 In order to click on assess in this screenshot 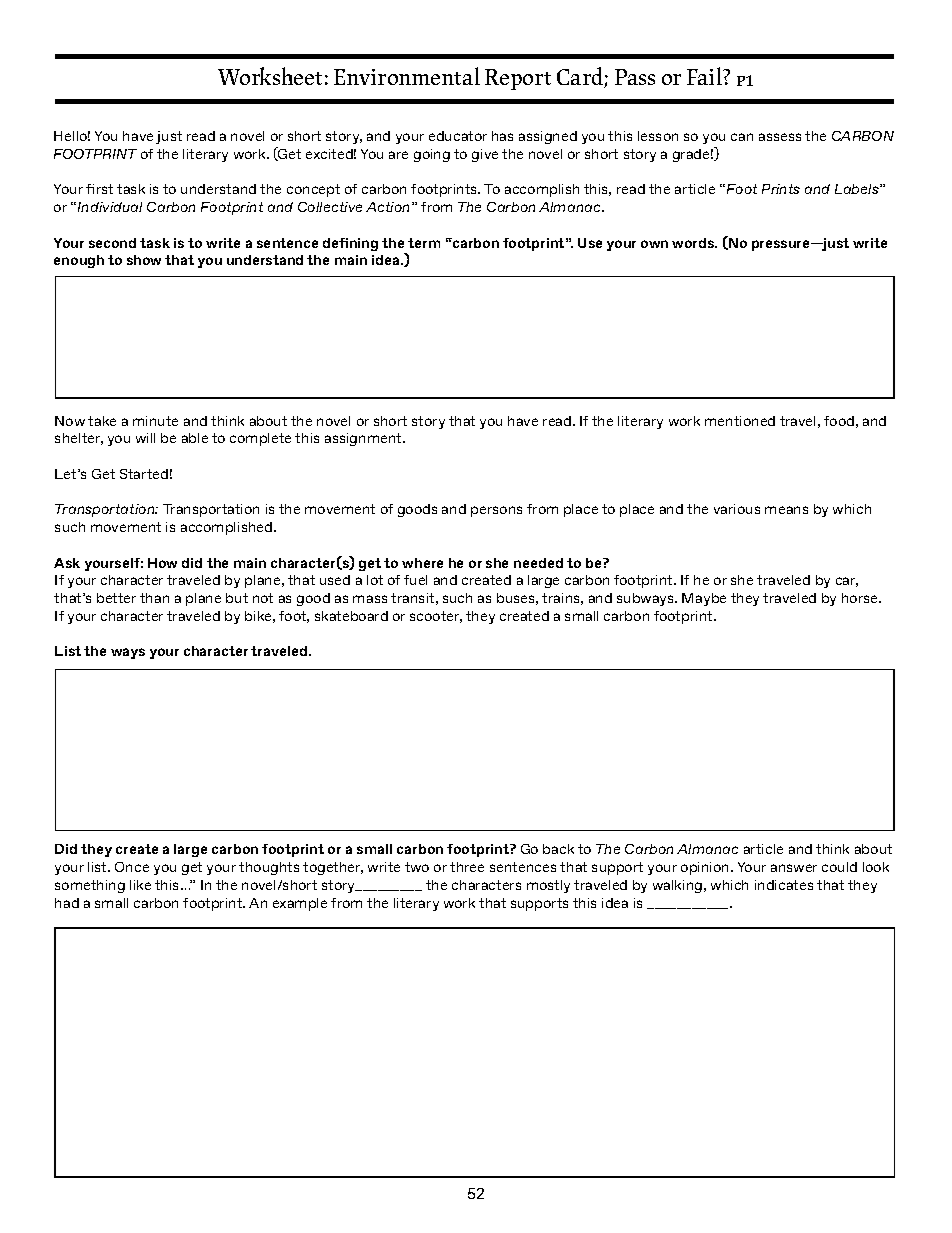, I will do `click(780, 137)`.
